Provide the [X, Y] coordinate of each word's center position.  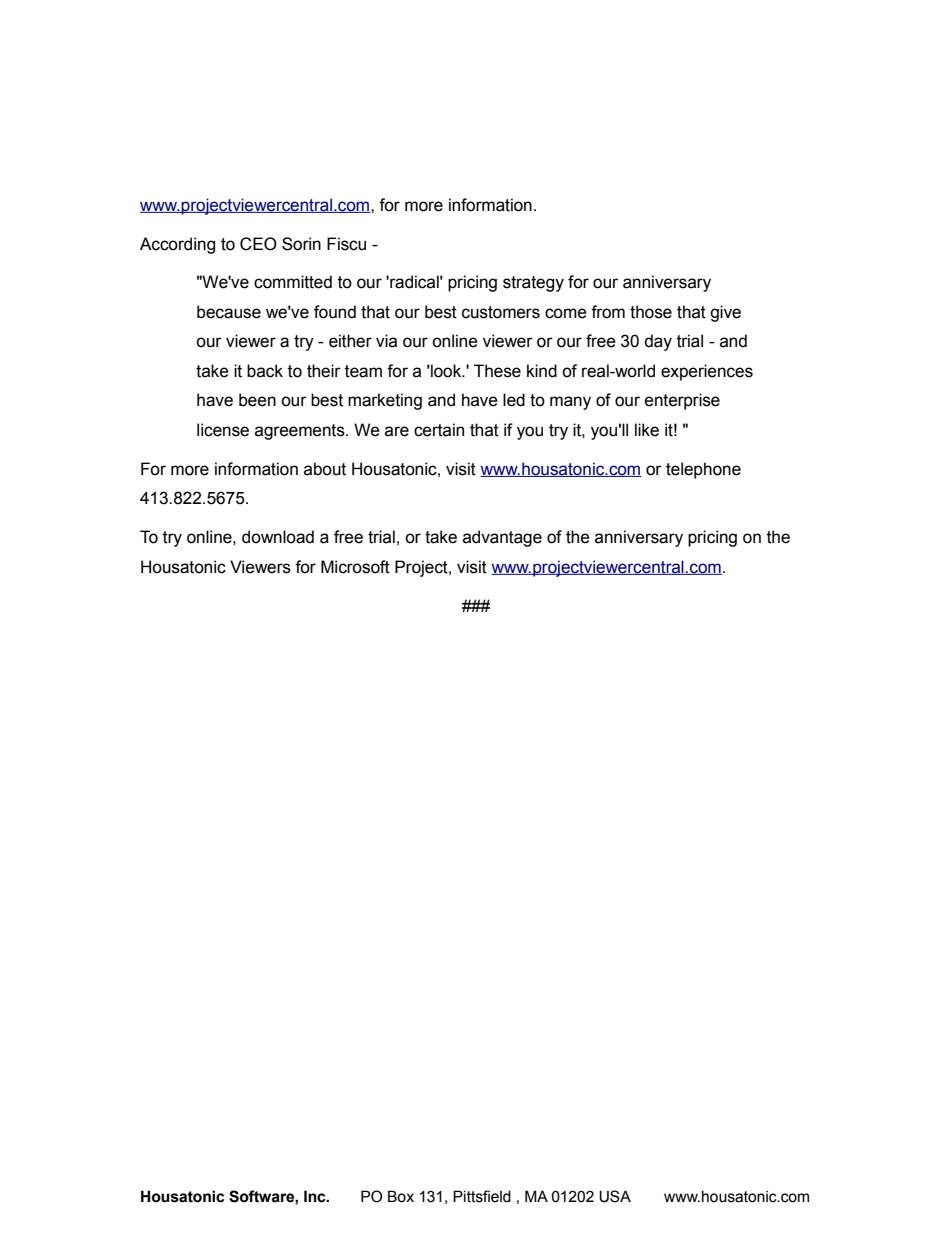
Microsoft [355, 567]
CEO [258, 244]
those [651, 312]
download [278, 537]
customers [501, 312]
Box [401, 1196]
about [325, 469]
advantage [502, 538]
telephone [703, 470]
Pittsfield [482, 1196]
